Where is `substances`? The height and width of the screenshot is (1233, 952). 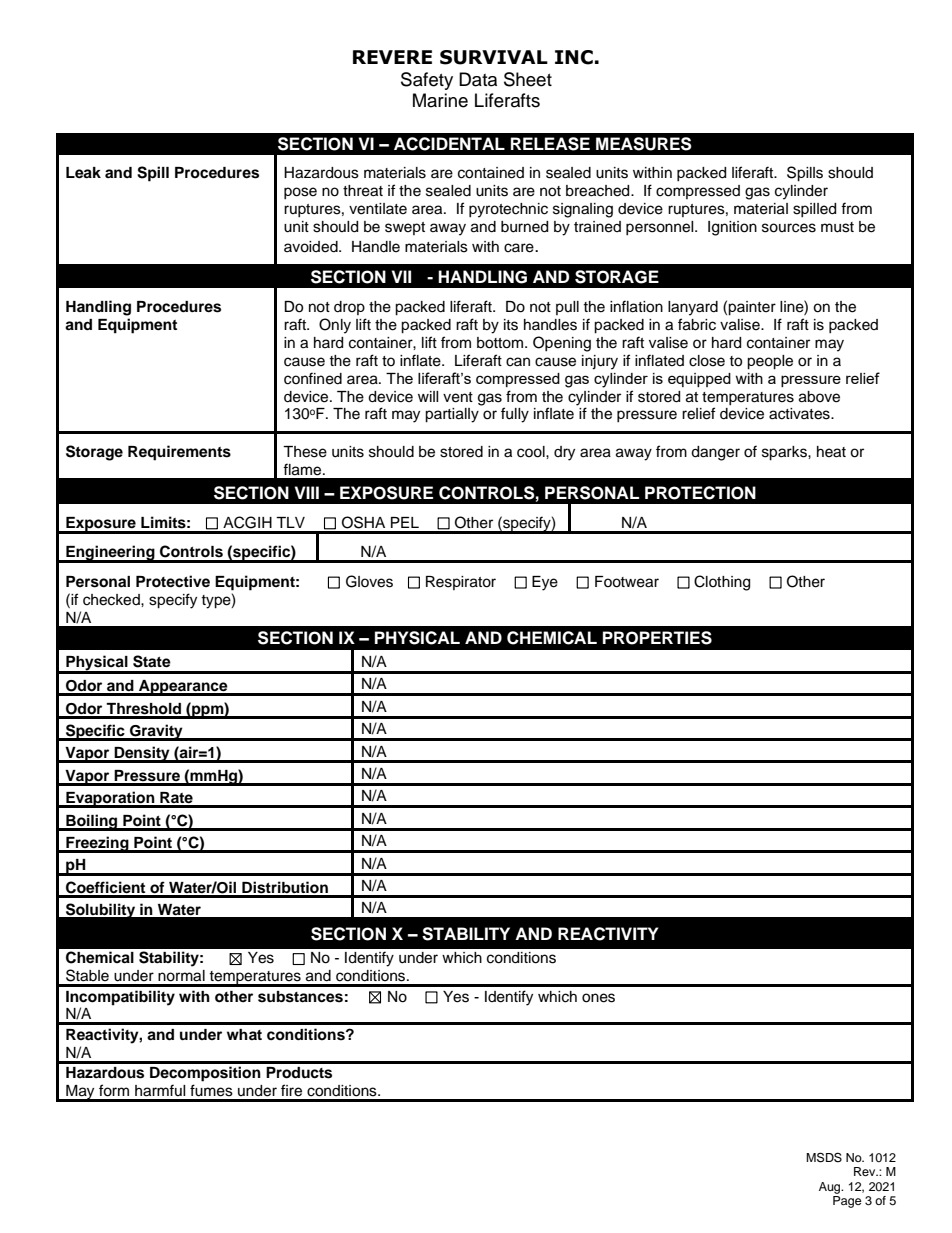 substances is located at coordinates (300, 997).
